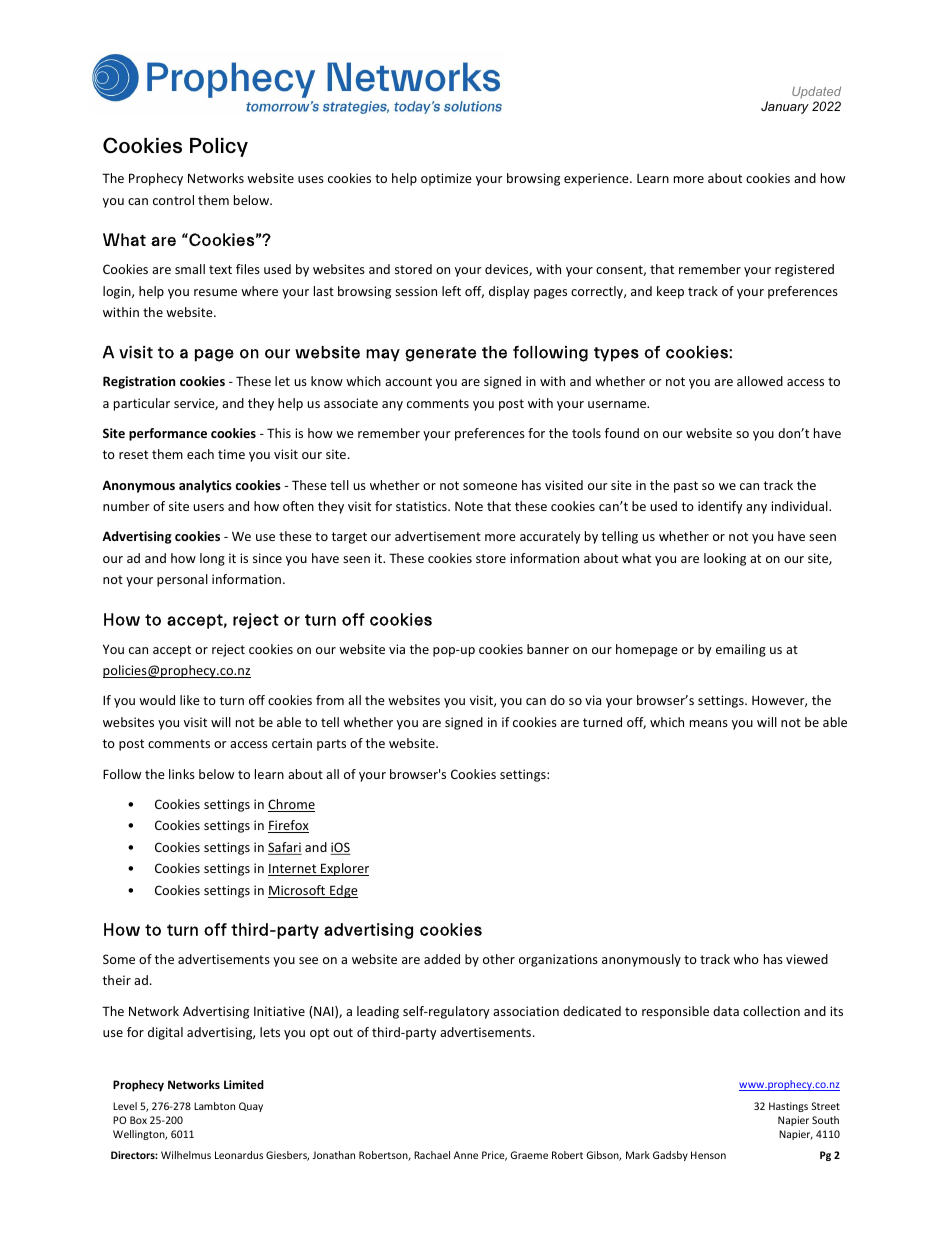 Image resolution: width=952 pixels, height=1233 pixels. Describe the element at coordinates (200, 454) in the screenshot. I see `each` at that location.
